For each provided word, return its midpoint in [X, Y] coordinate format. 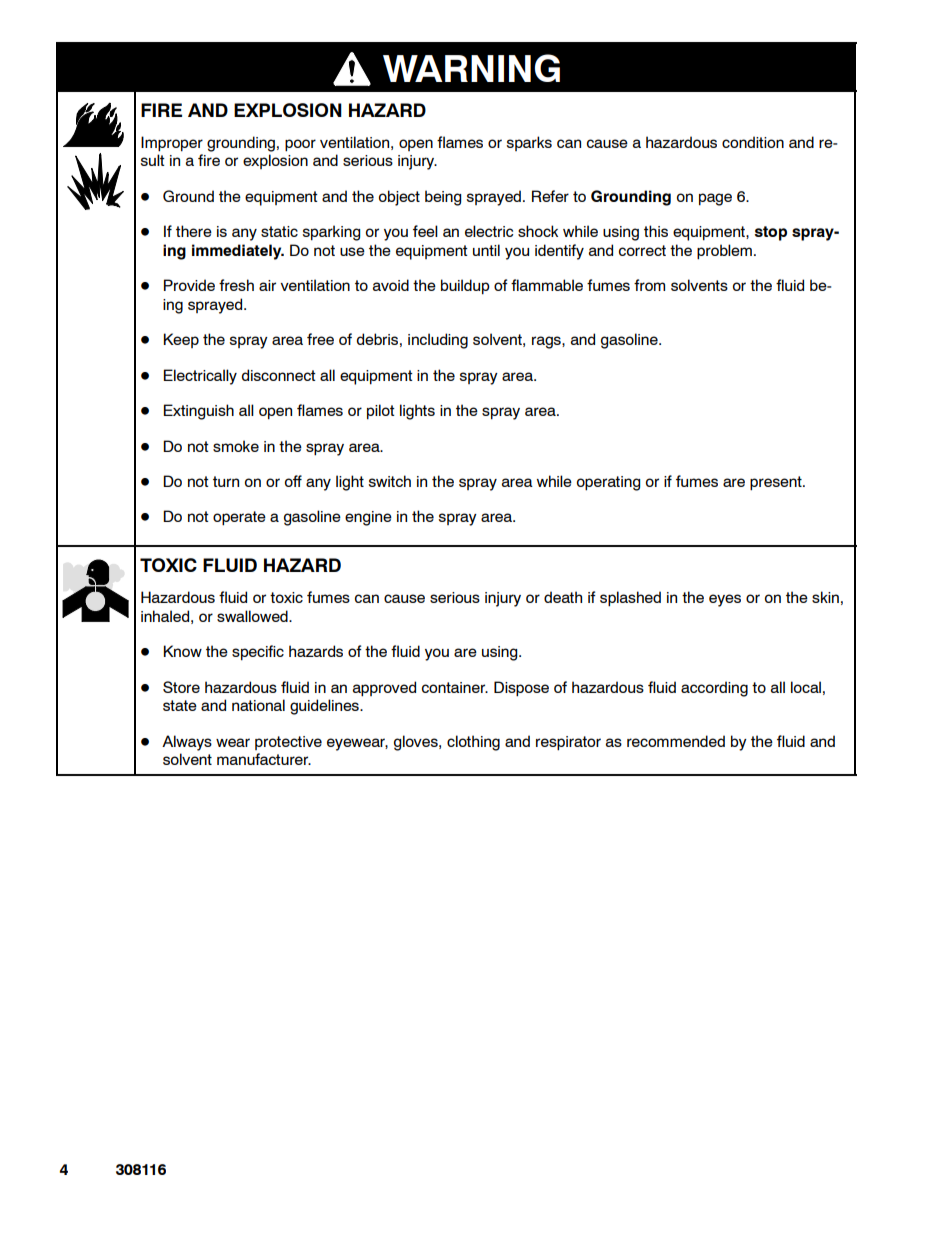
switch [389, 481]
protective [288, 743]
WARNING [471, 68]
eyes [725, 600]
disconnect [279, 375]
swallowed [253, 616]
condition [753, 142]
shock [538, 231]
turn [226, 481]
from [649, 285]
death [563, 597]
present [777, 483]
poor [300, 145]
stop [770, 233]
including [438, 341]
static [279, 231]
